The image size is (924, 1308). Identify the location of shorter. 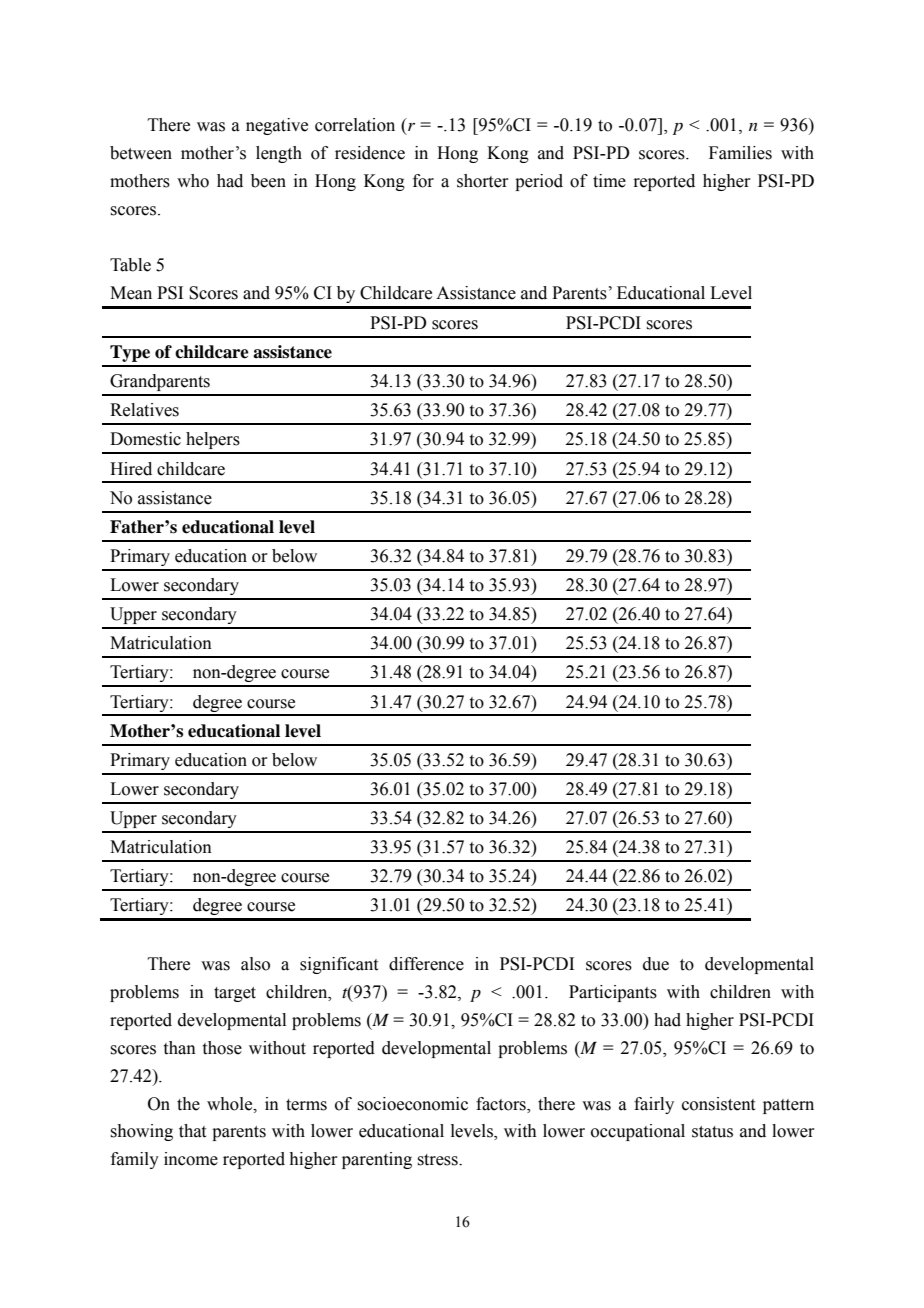
(483, 181).
